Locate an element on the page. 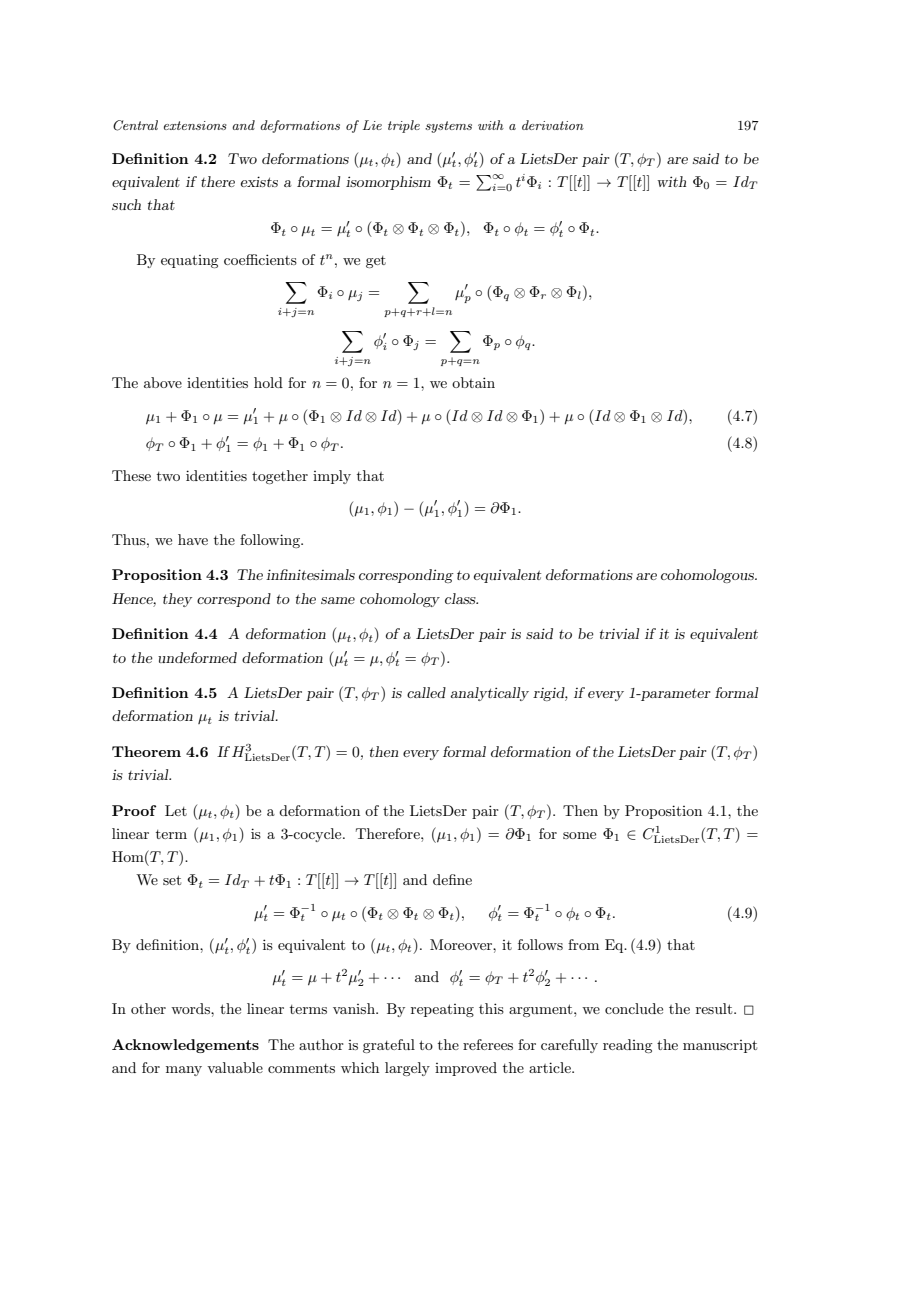 This page has height=1308, width=924. grateful is located at coordinates (389, 1046).
